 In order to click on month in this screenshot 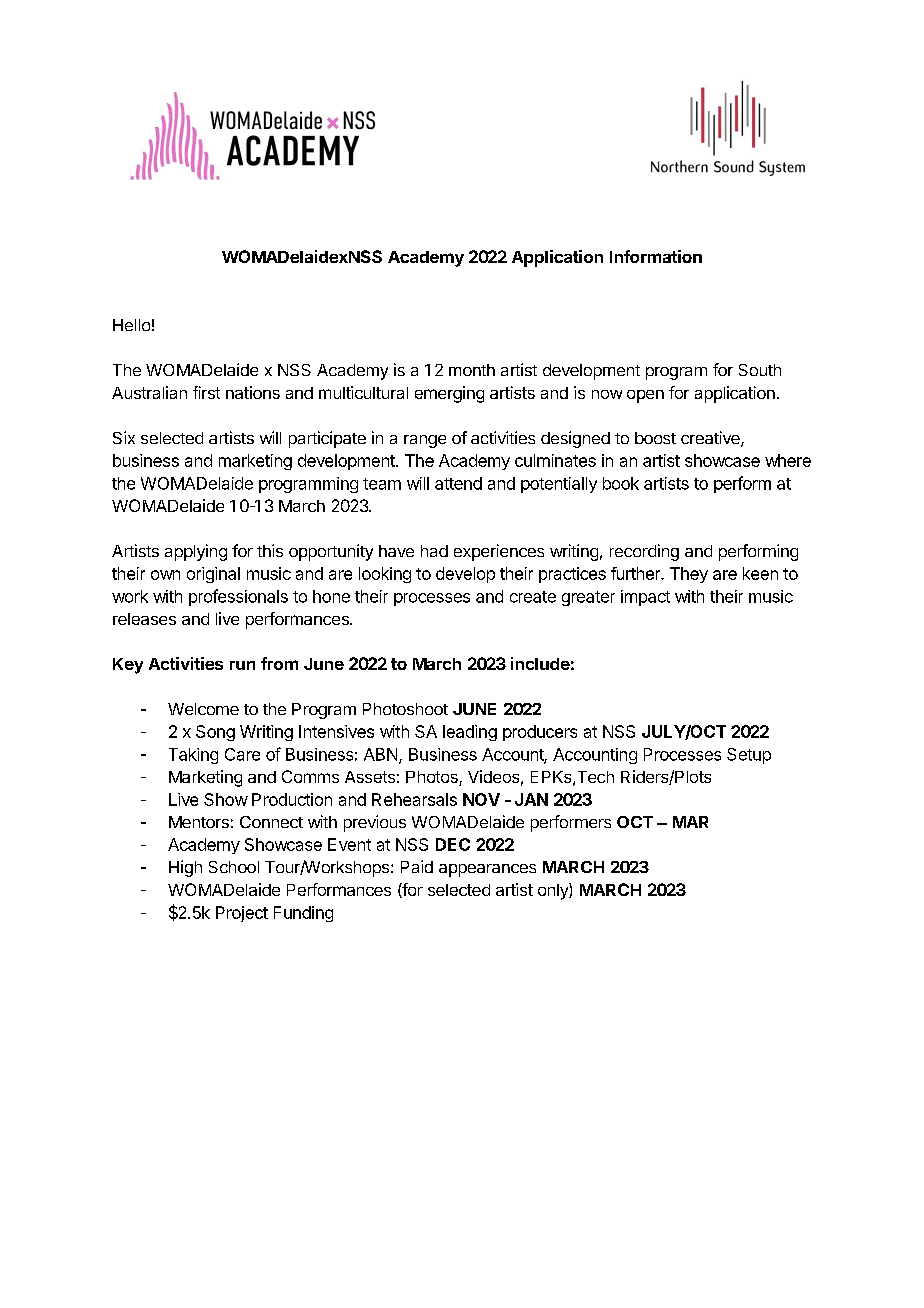, I will do `click(472, 370)`.
